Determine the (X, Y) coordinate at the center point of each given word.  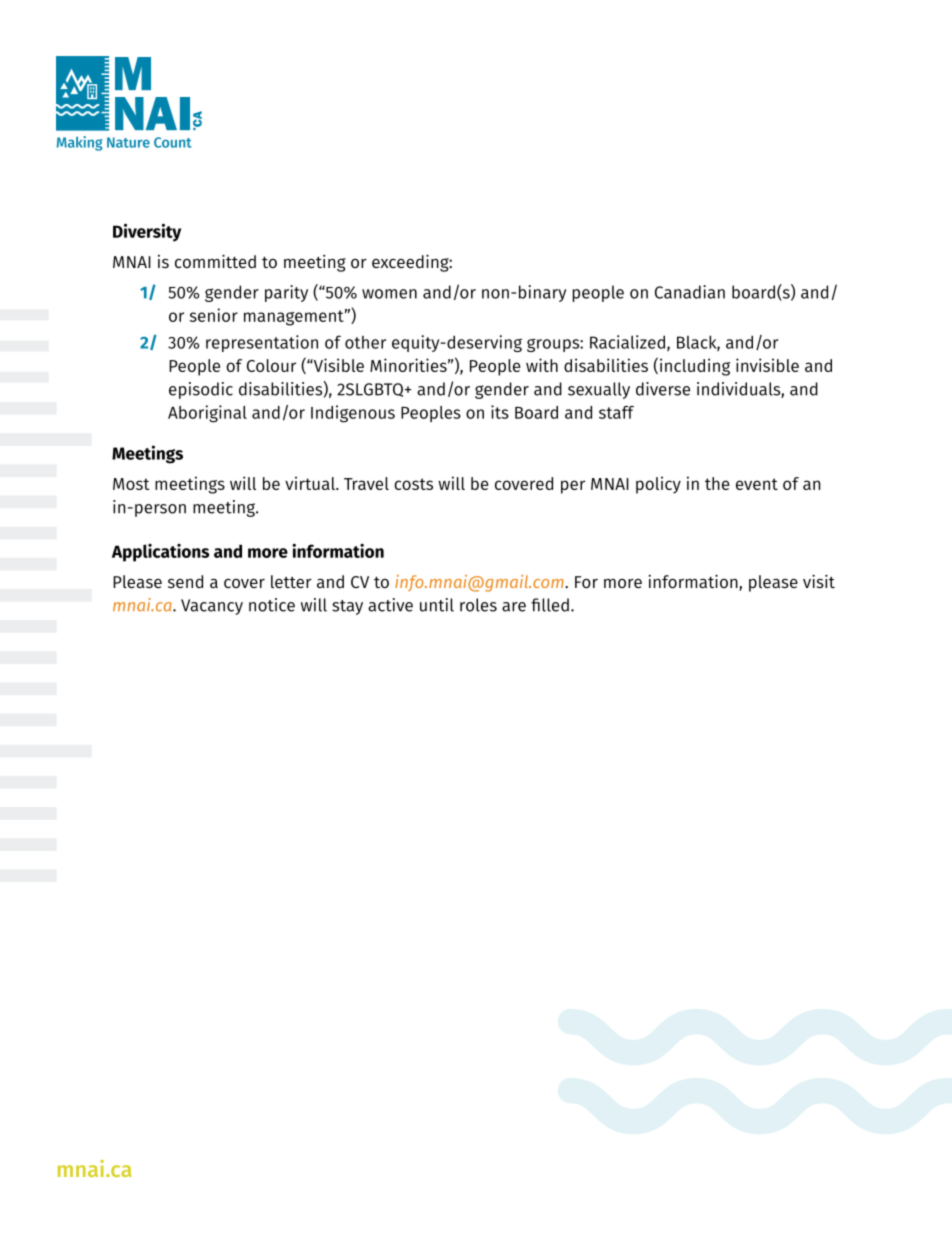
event (757, 484)
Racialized (627, 342)
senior (214, 315)
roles (478, 605)
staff (616, 412)
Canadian (690, 292)
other (365, 342)
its (500, 412)
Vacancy (212, 607)
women (389, 294)
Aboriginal (207, 414)
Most (131, 484)
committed (215, 261)
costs (413, 484)
